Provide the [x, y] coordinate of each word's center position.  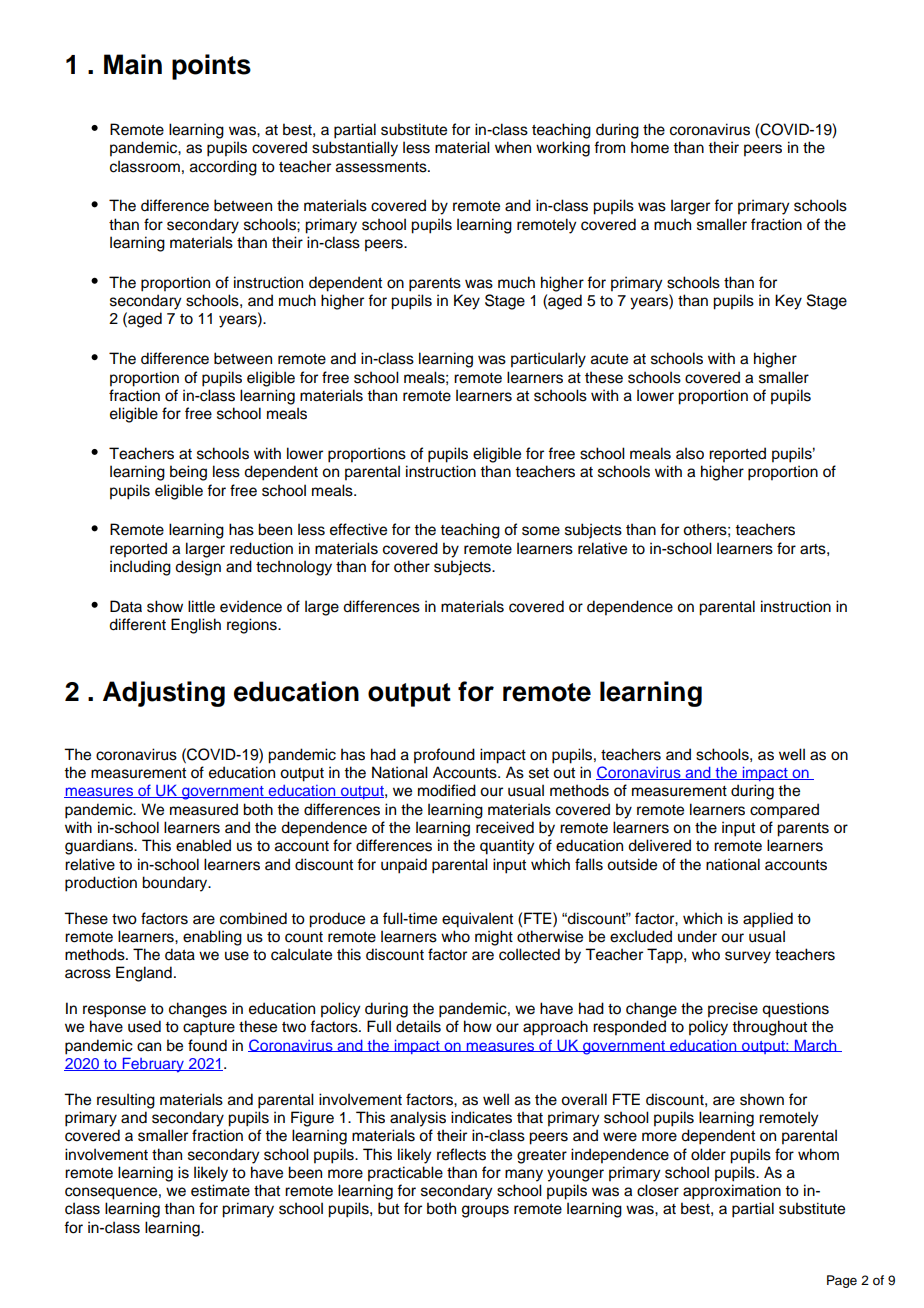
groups [485, 1211]
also [690, 453]
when [513, 147]
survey [748, 957]
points [211, 67]
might [494, 938]
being [188, 473]
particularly [548, 360]
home [650, 147]
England [144, 974]
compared [784, 811]
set [539, 773]
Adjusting [164, 694]
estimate [220, 1190]
